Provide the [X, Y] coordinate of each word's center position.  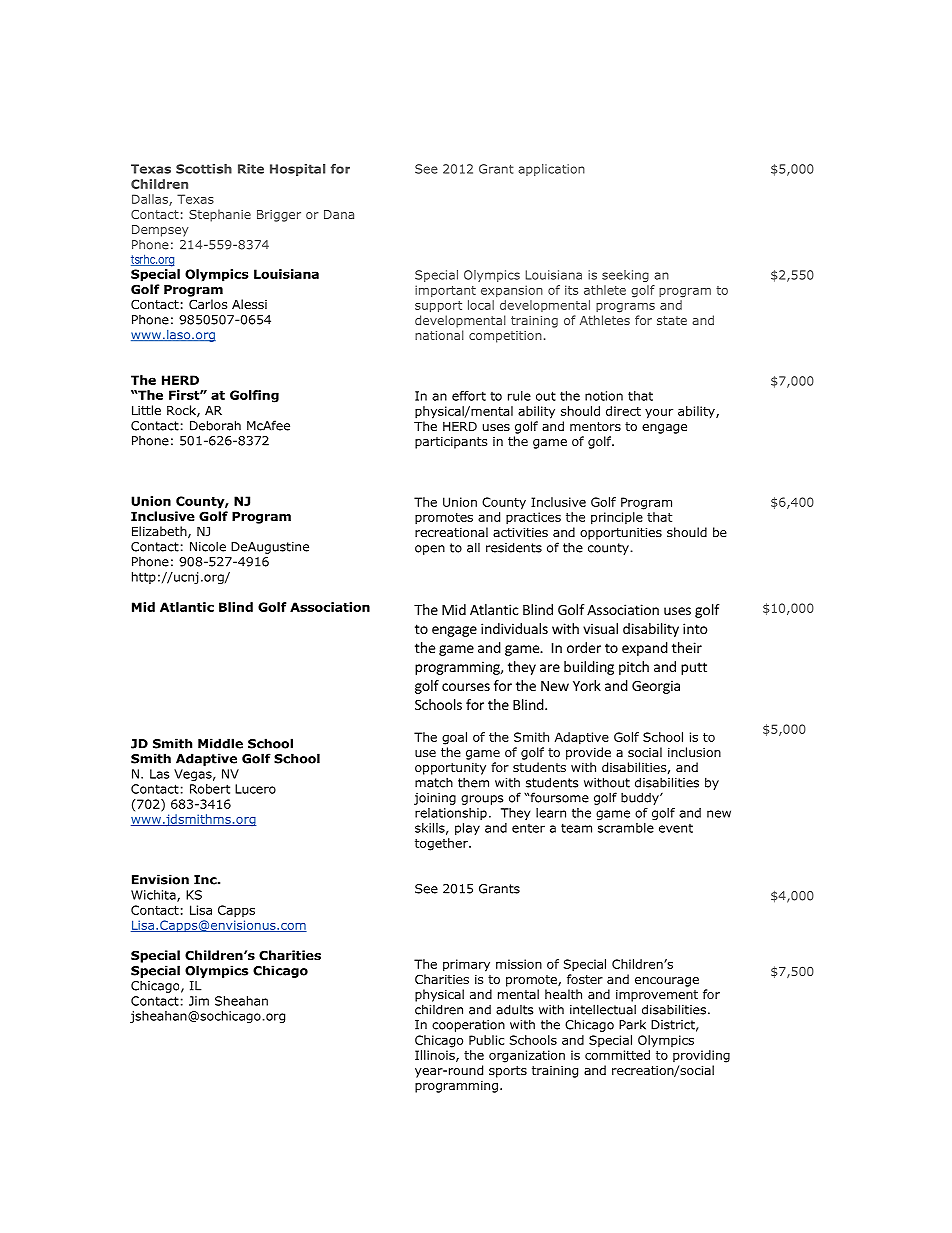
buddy [641, 798]
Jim [199, 1001]
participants [451, 443]
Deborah [215, 425]
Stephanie [220, 215]
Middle [220, 743]
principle [617, 518]
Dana [339, 214]
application [551, 170]
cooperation [468, 1026]
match [434, 782]
